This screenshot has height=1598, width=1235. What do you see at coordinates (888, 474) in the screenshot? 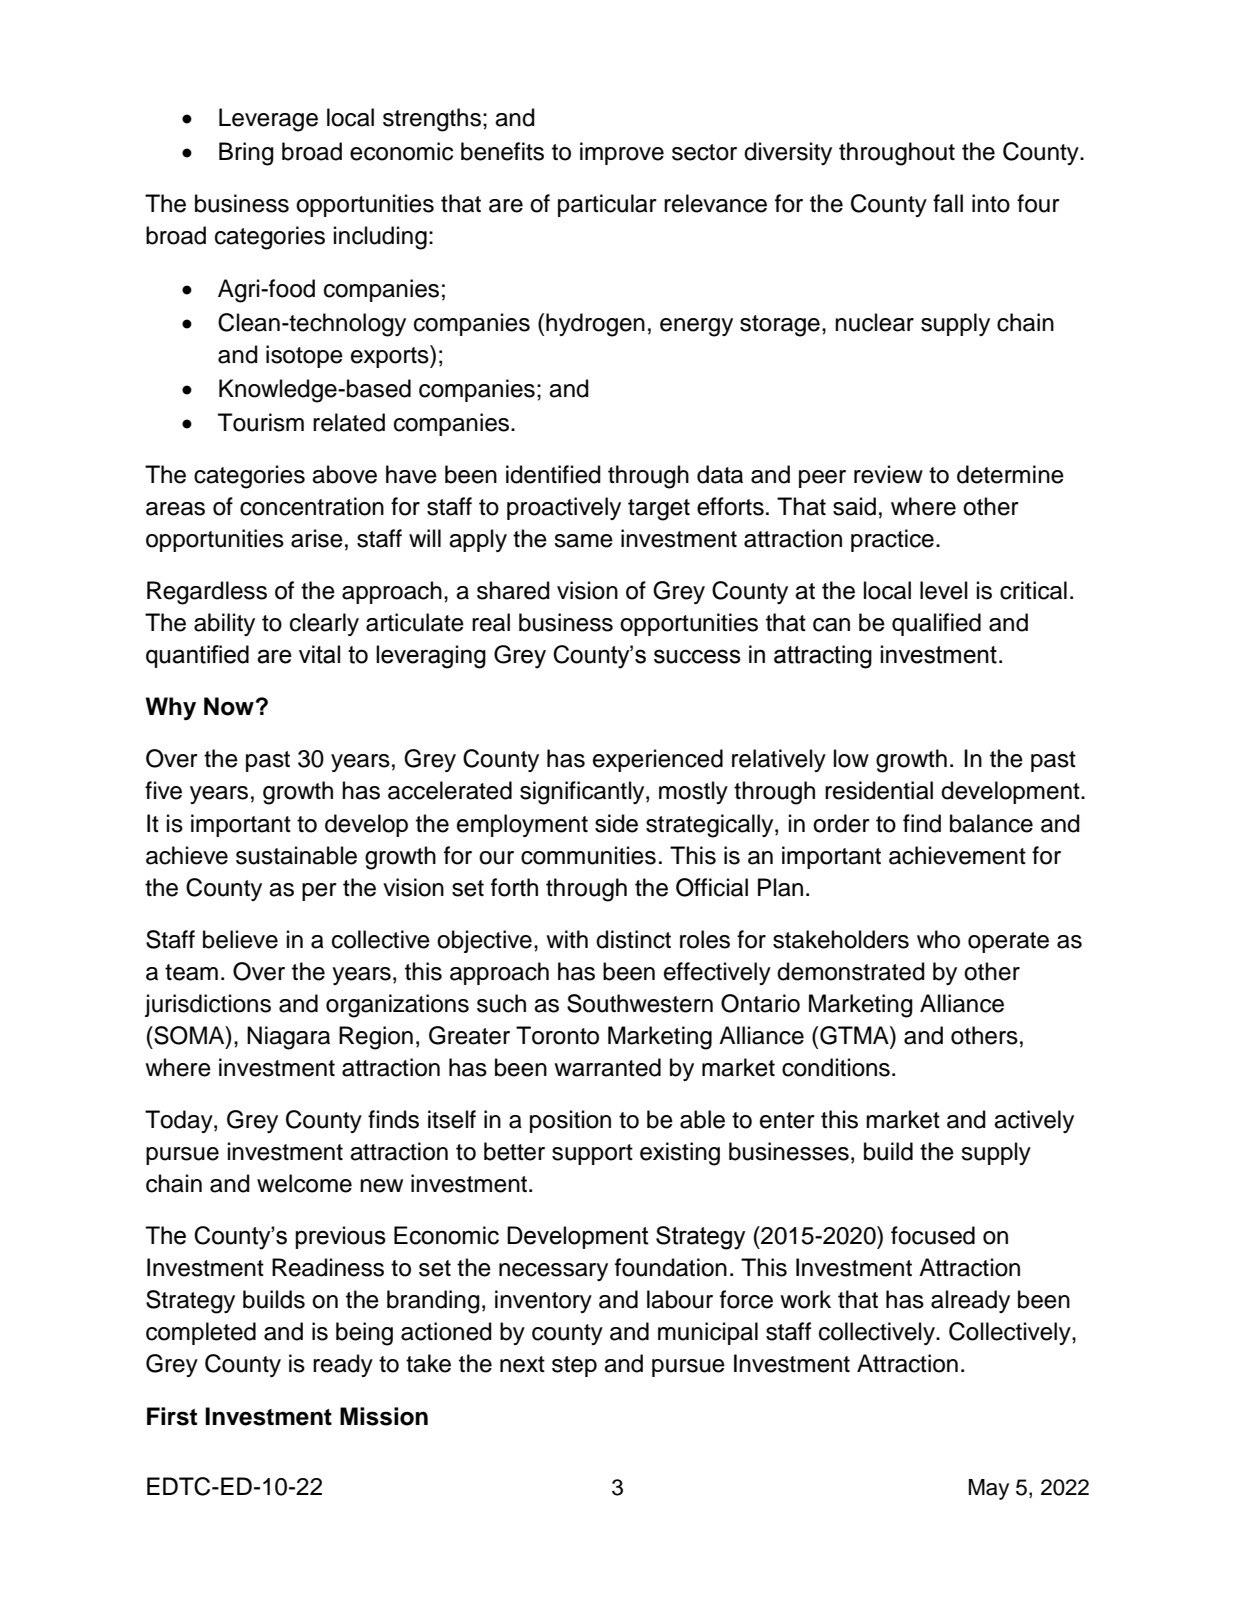
I see `review` at bounding box center [888, 474].
